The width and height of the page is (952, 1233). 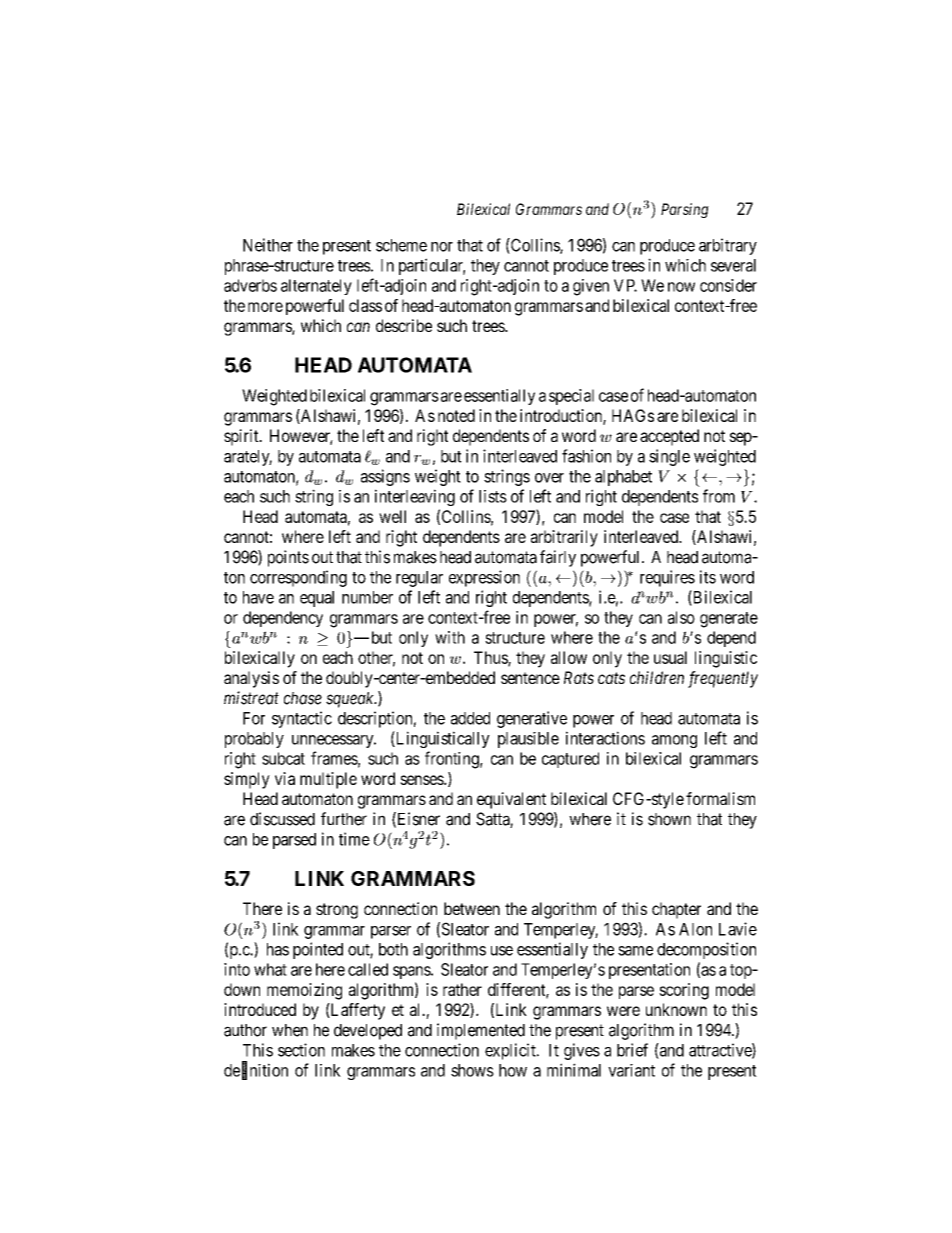 I want to click on section, so click(x=301, y=1050).
